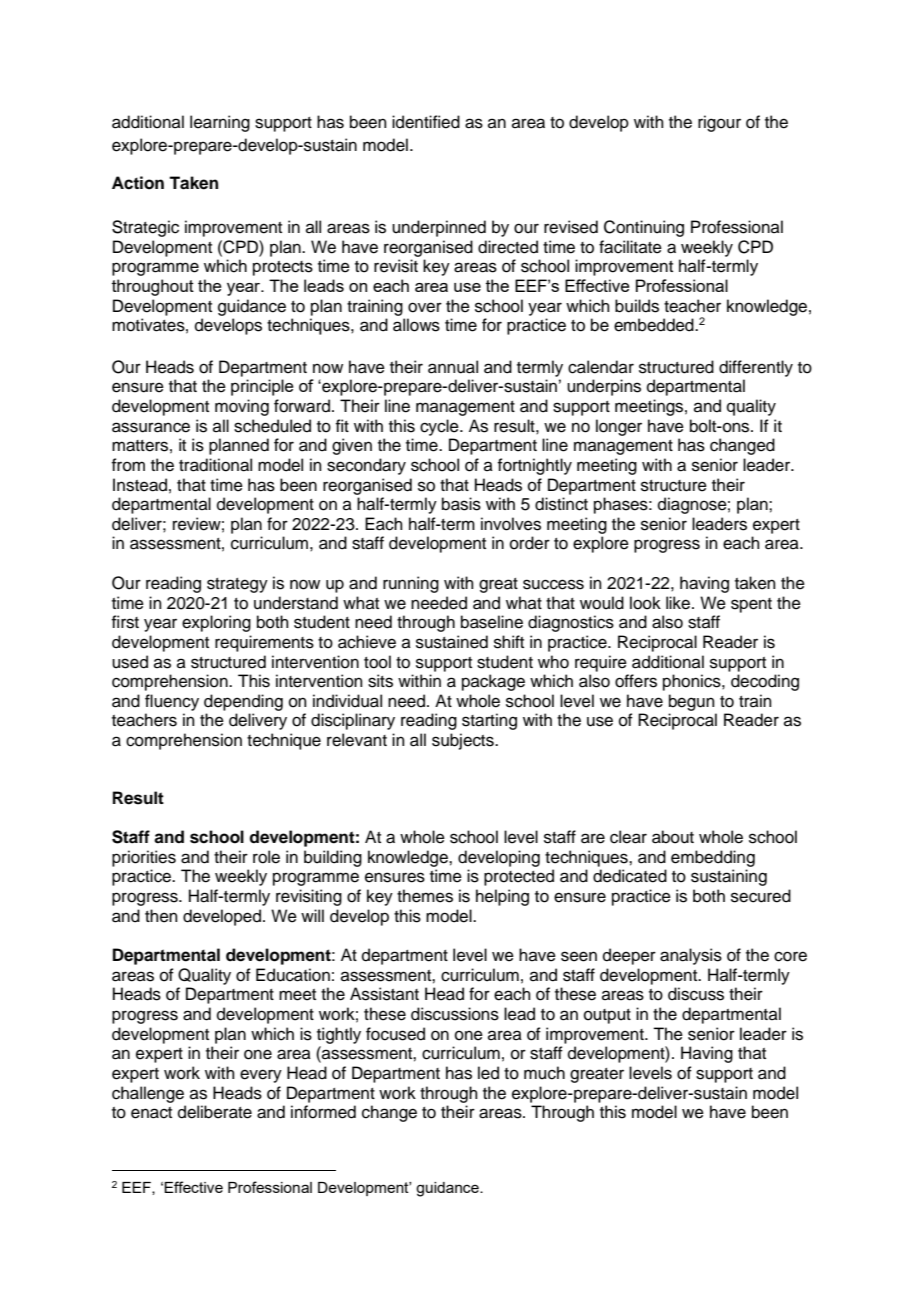 The width and height of the screenshot is (924, 1308). Describe the element at coordinates (607, 1016) in the screenshot. I see `output` at that location.
